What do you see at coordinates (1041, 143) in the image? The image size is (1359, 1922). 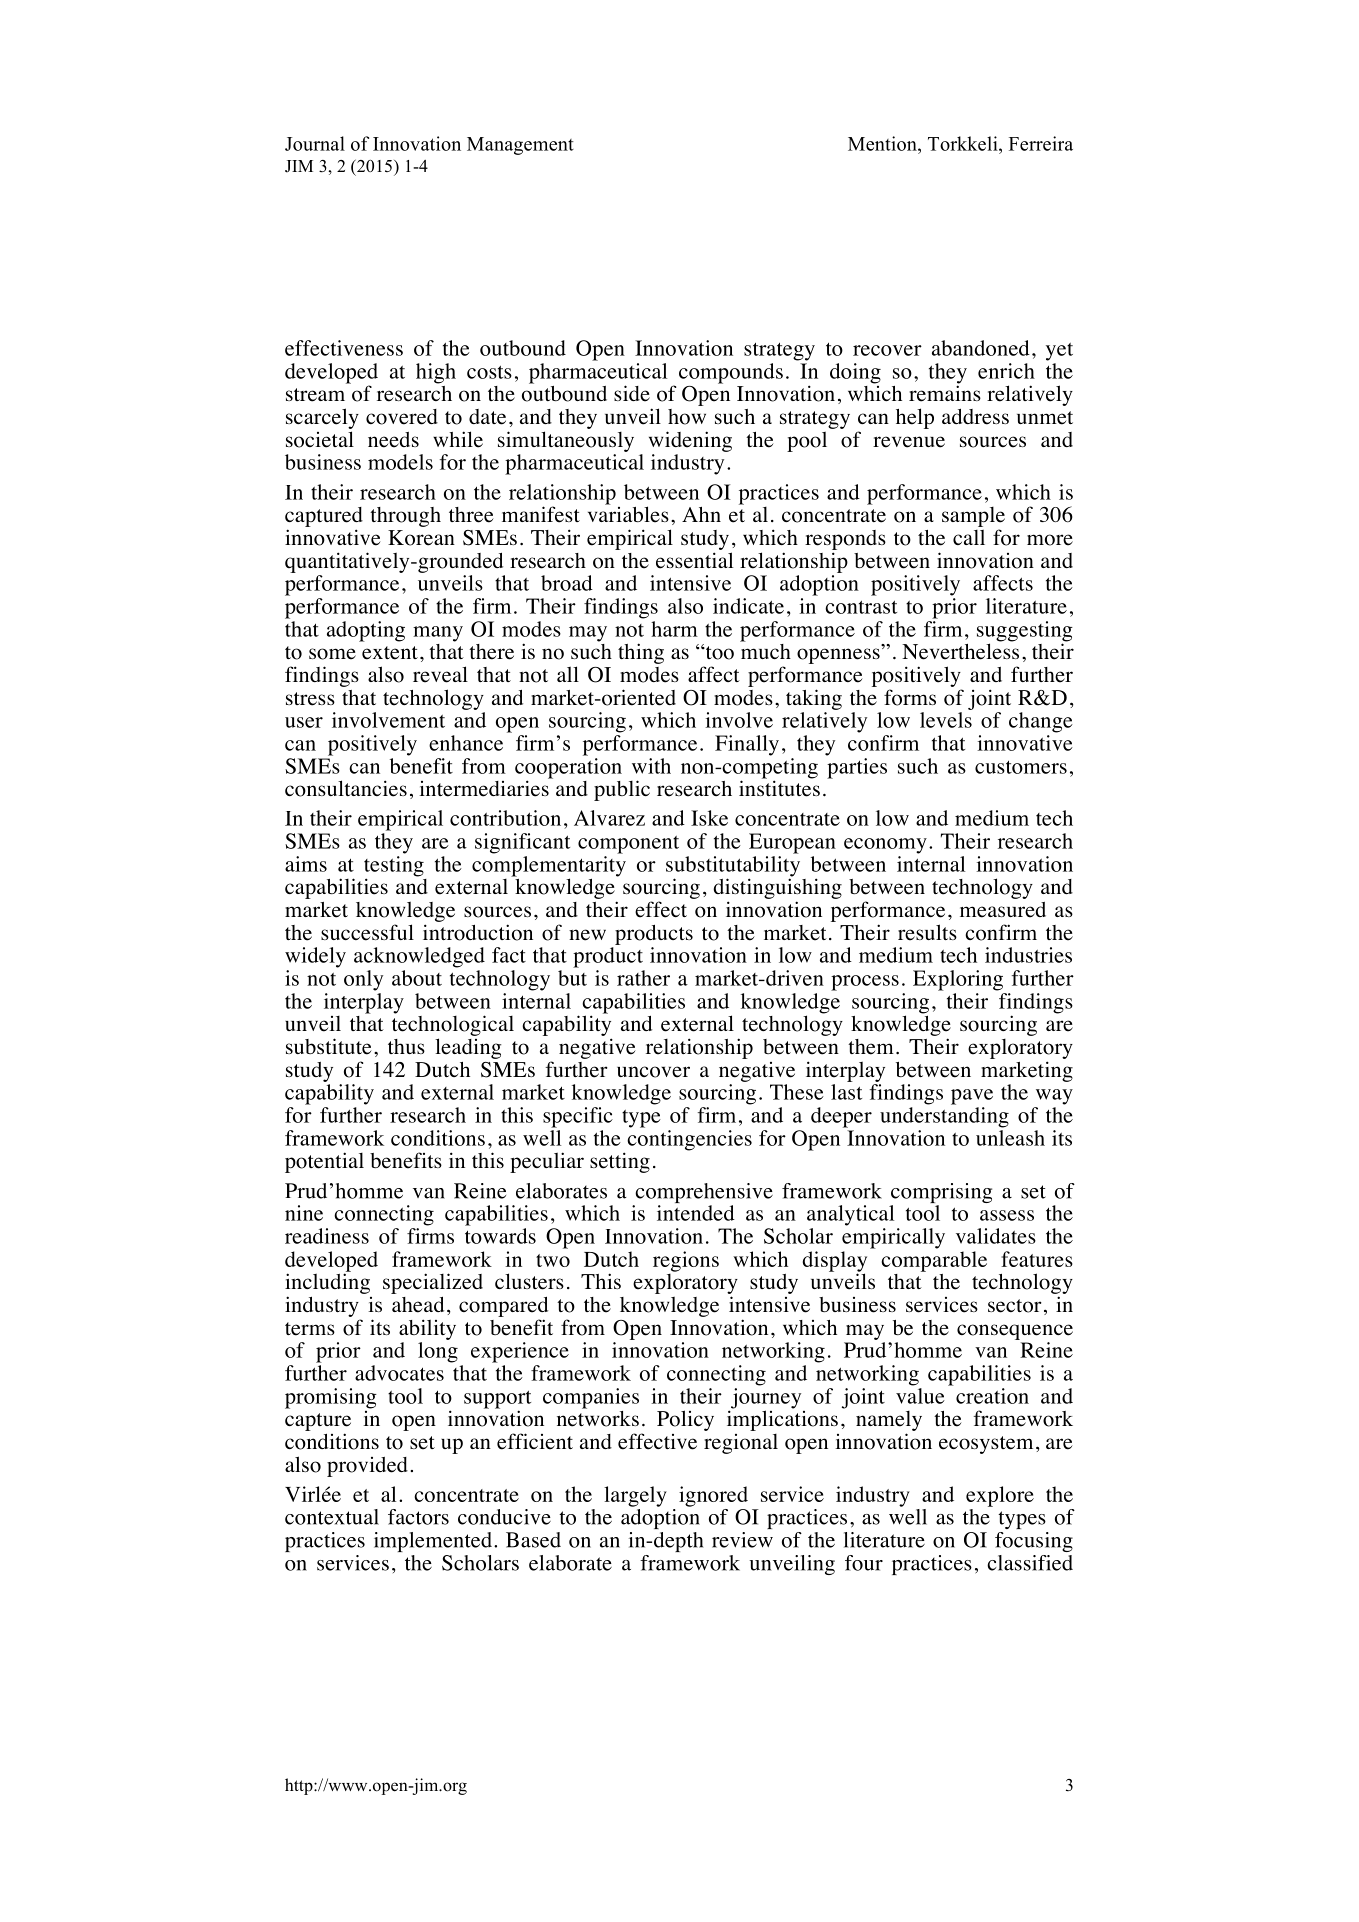 I see `Ferreira` at bounding box center [1041, 143].
